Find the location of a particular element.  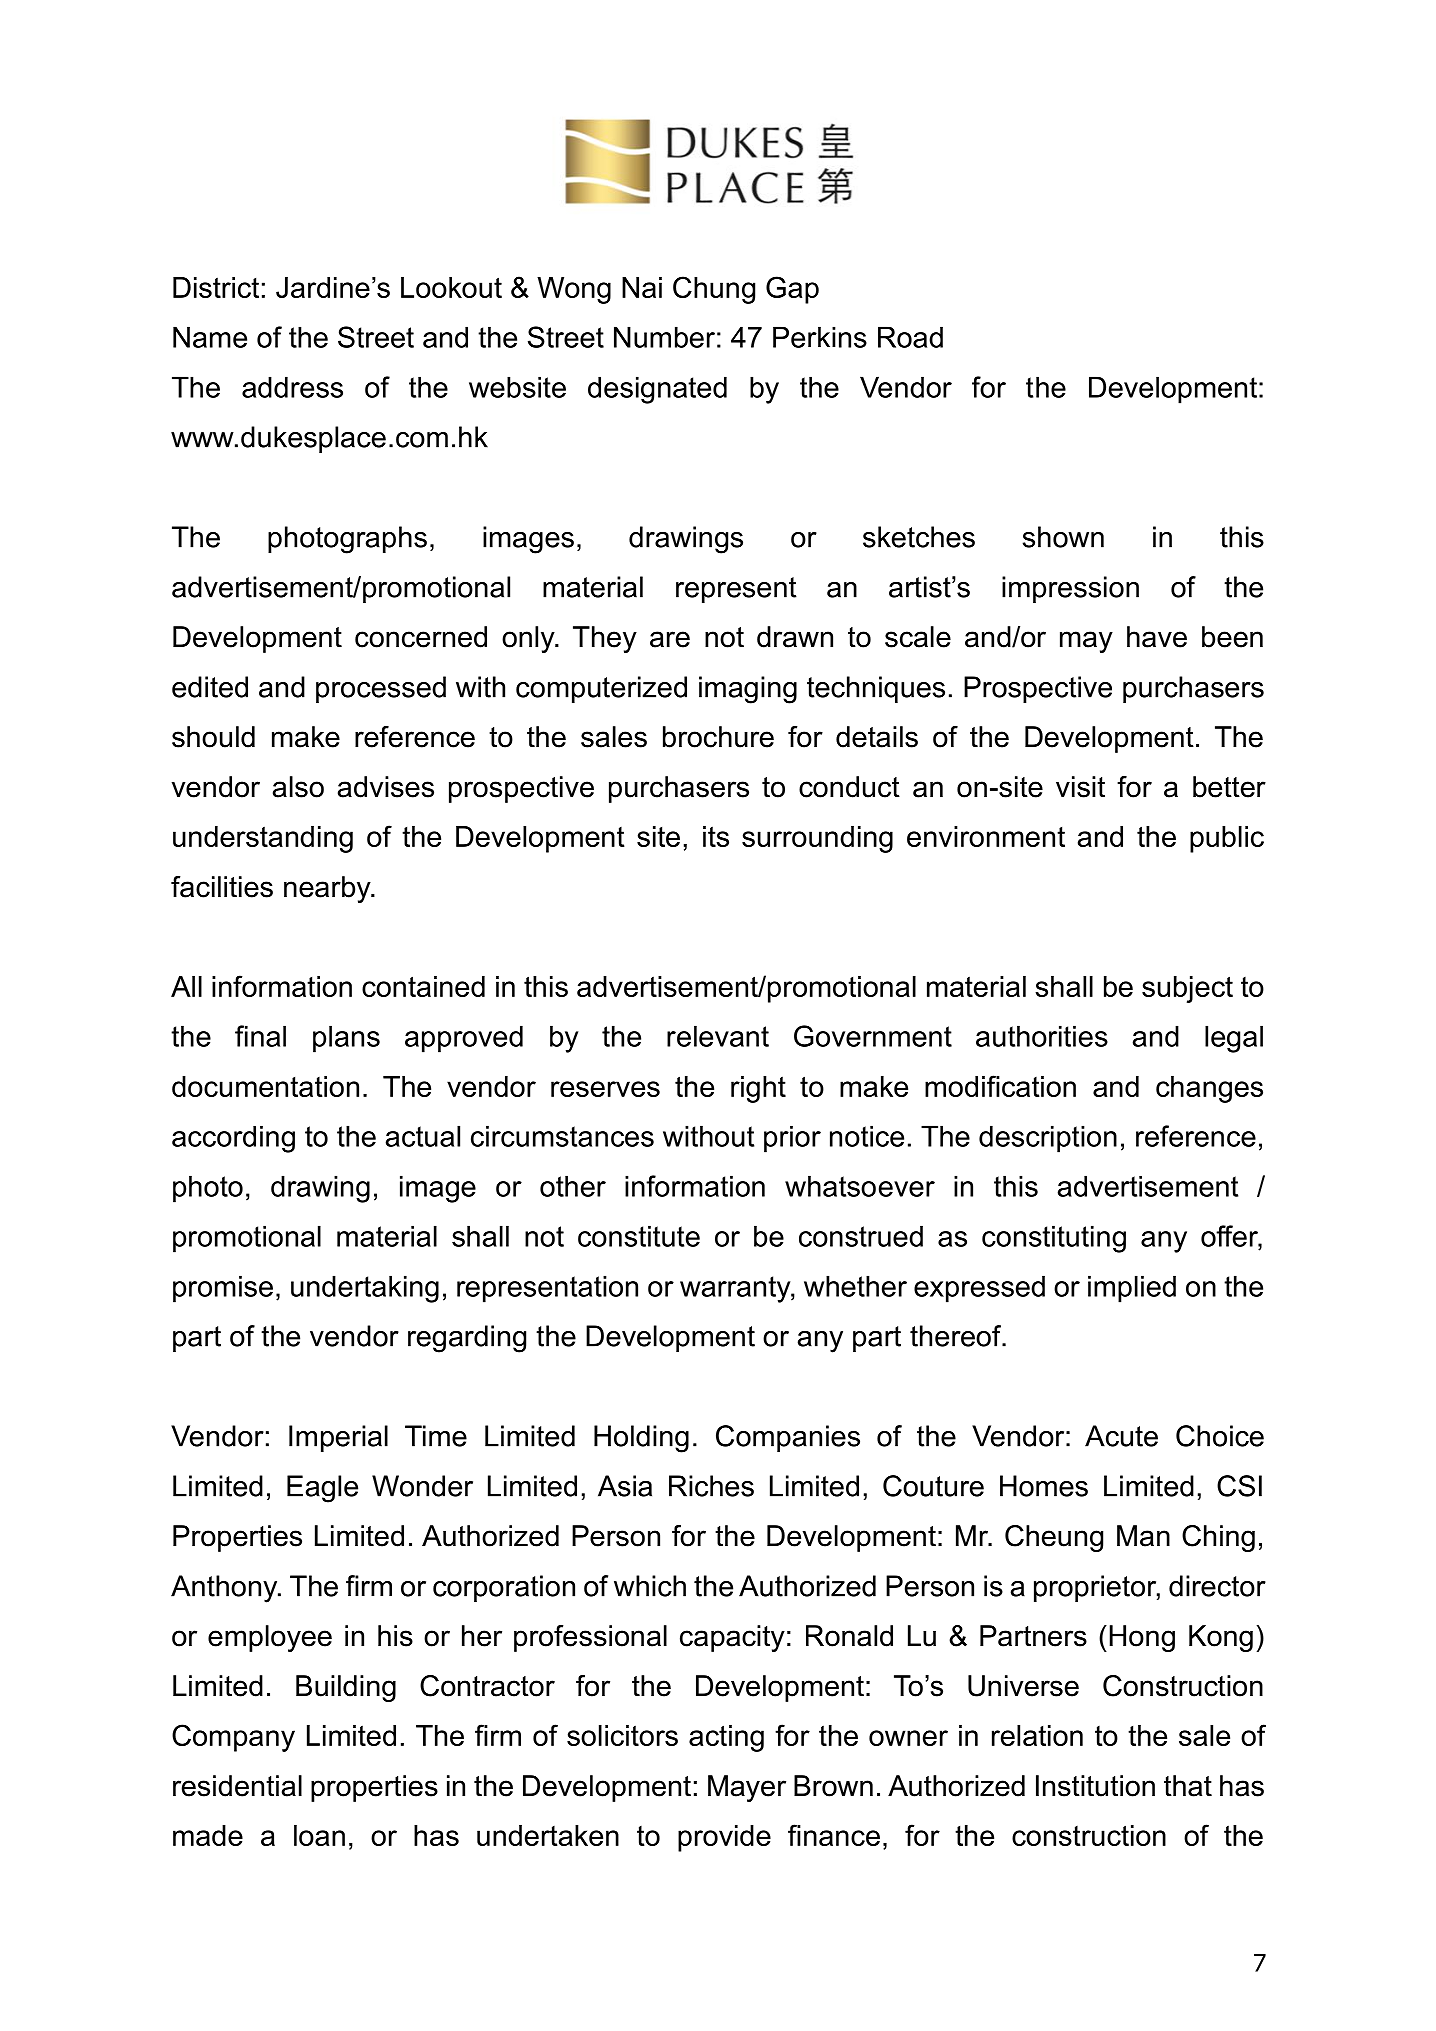

also is located at coordinates (298, 787).
